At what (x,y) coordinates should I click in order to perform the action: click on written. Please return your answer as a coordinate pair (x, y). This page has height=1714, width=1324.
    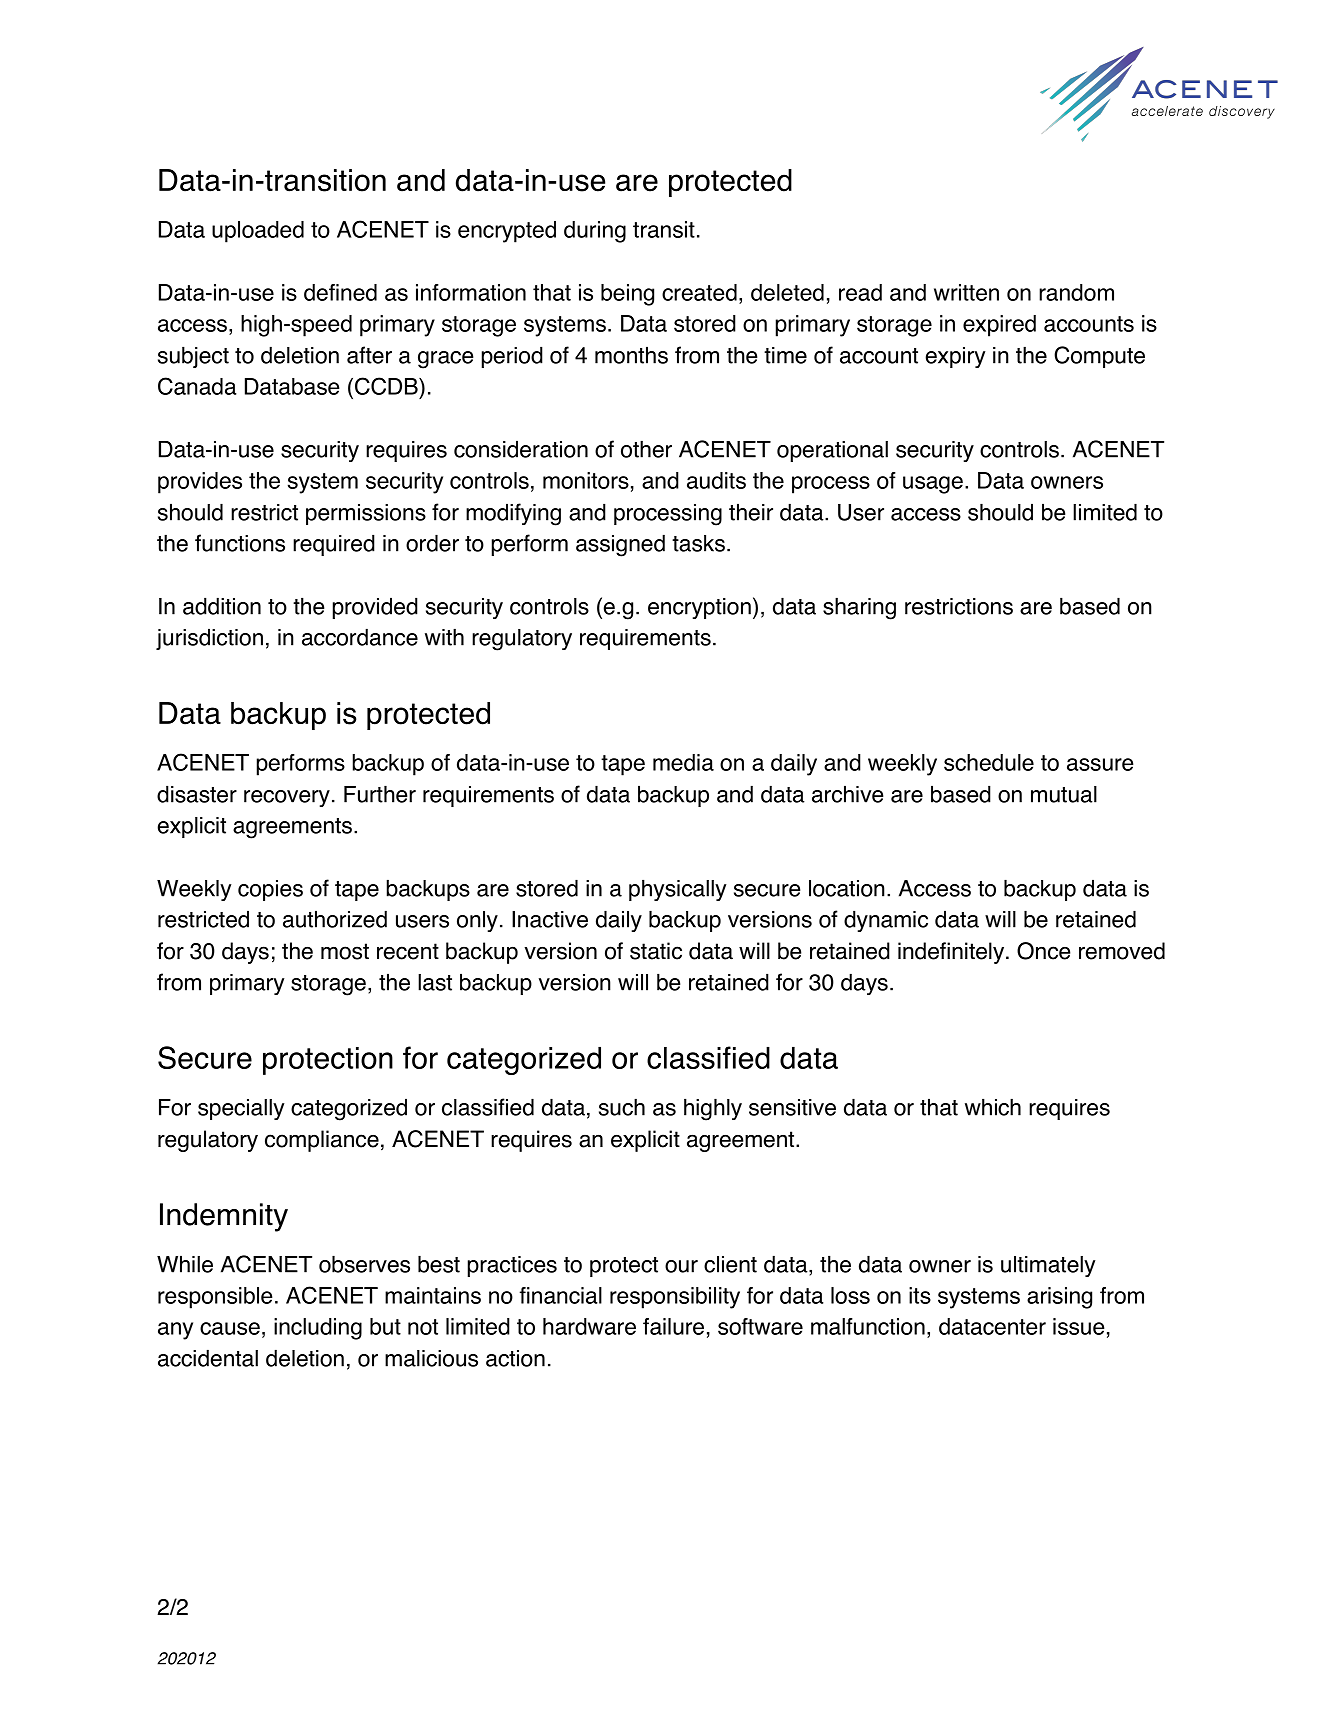
    Looking at the image, I should click on (966, 292).
